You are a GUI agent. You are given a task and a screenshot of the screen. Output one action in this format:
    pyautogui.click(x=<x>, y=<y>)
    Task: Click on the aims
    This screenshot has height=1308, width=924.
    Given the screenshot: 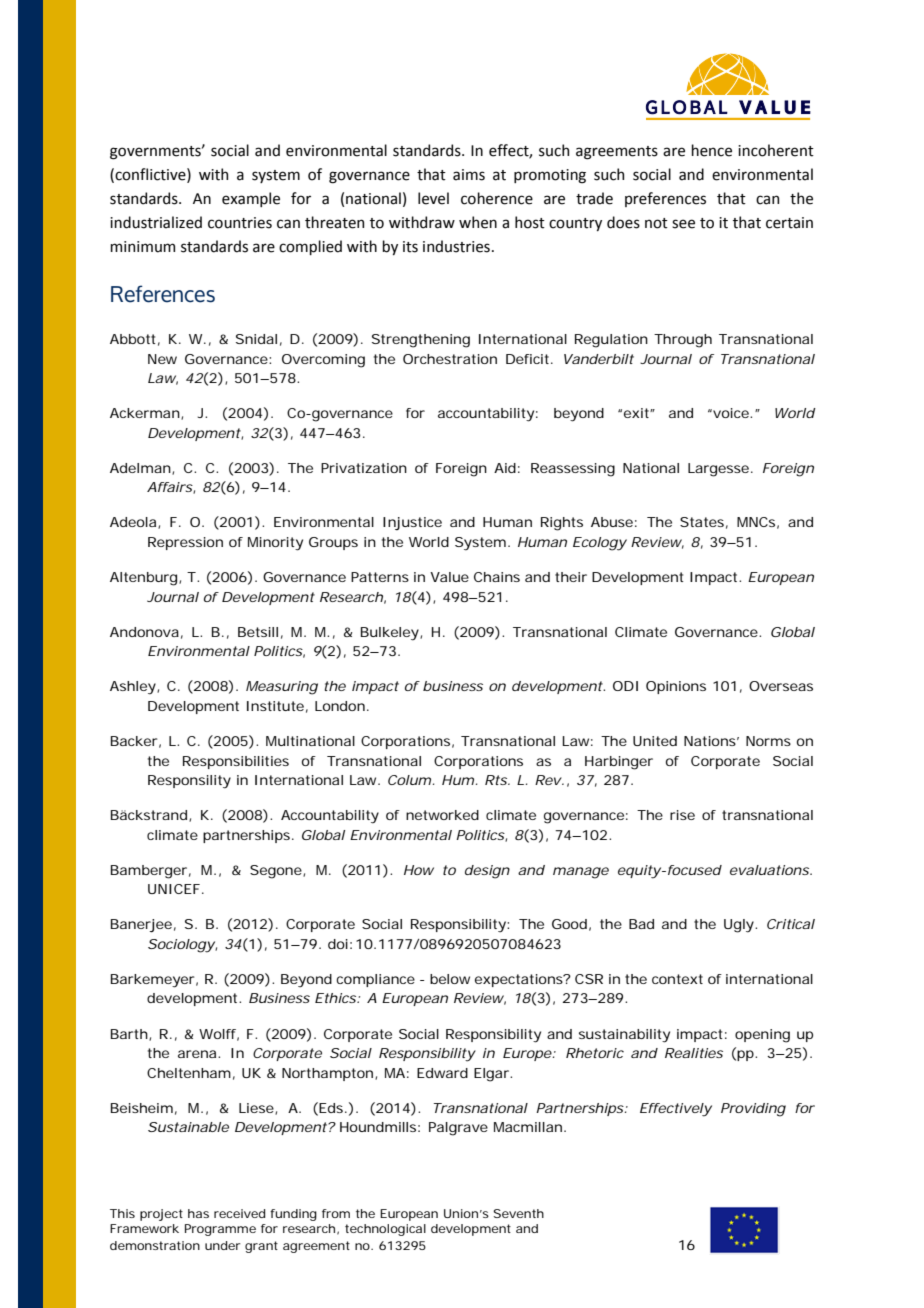 What is the action you would take?
    pyautogui.click(x=469, y=175)
